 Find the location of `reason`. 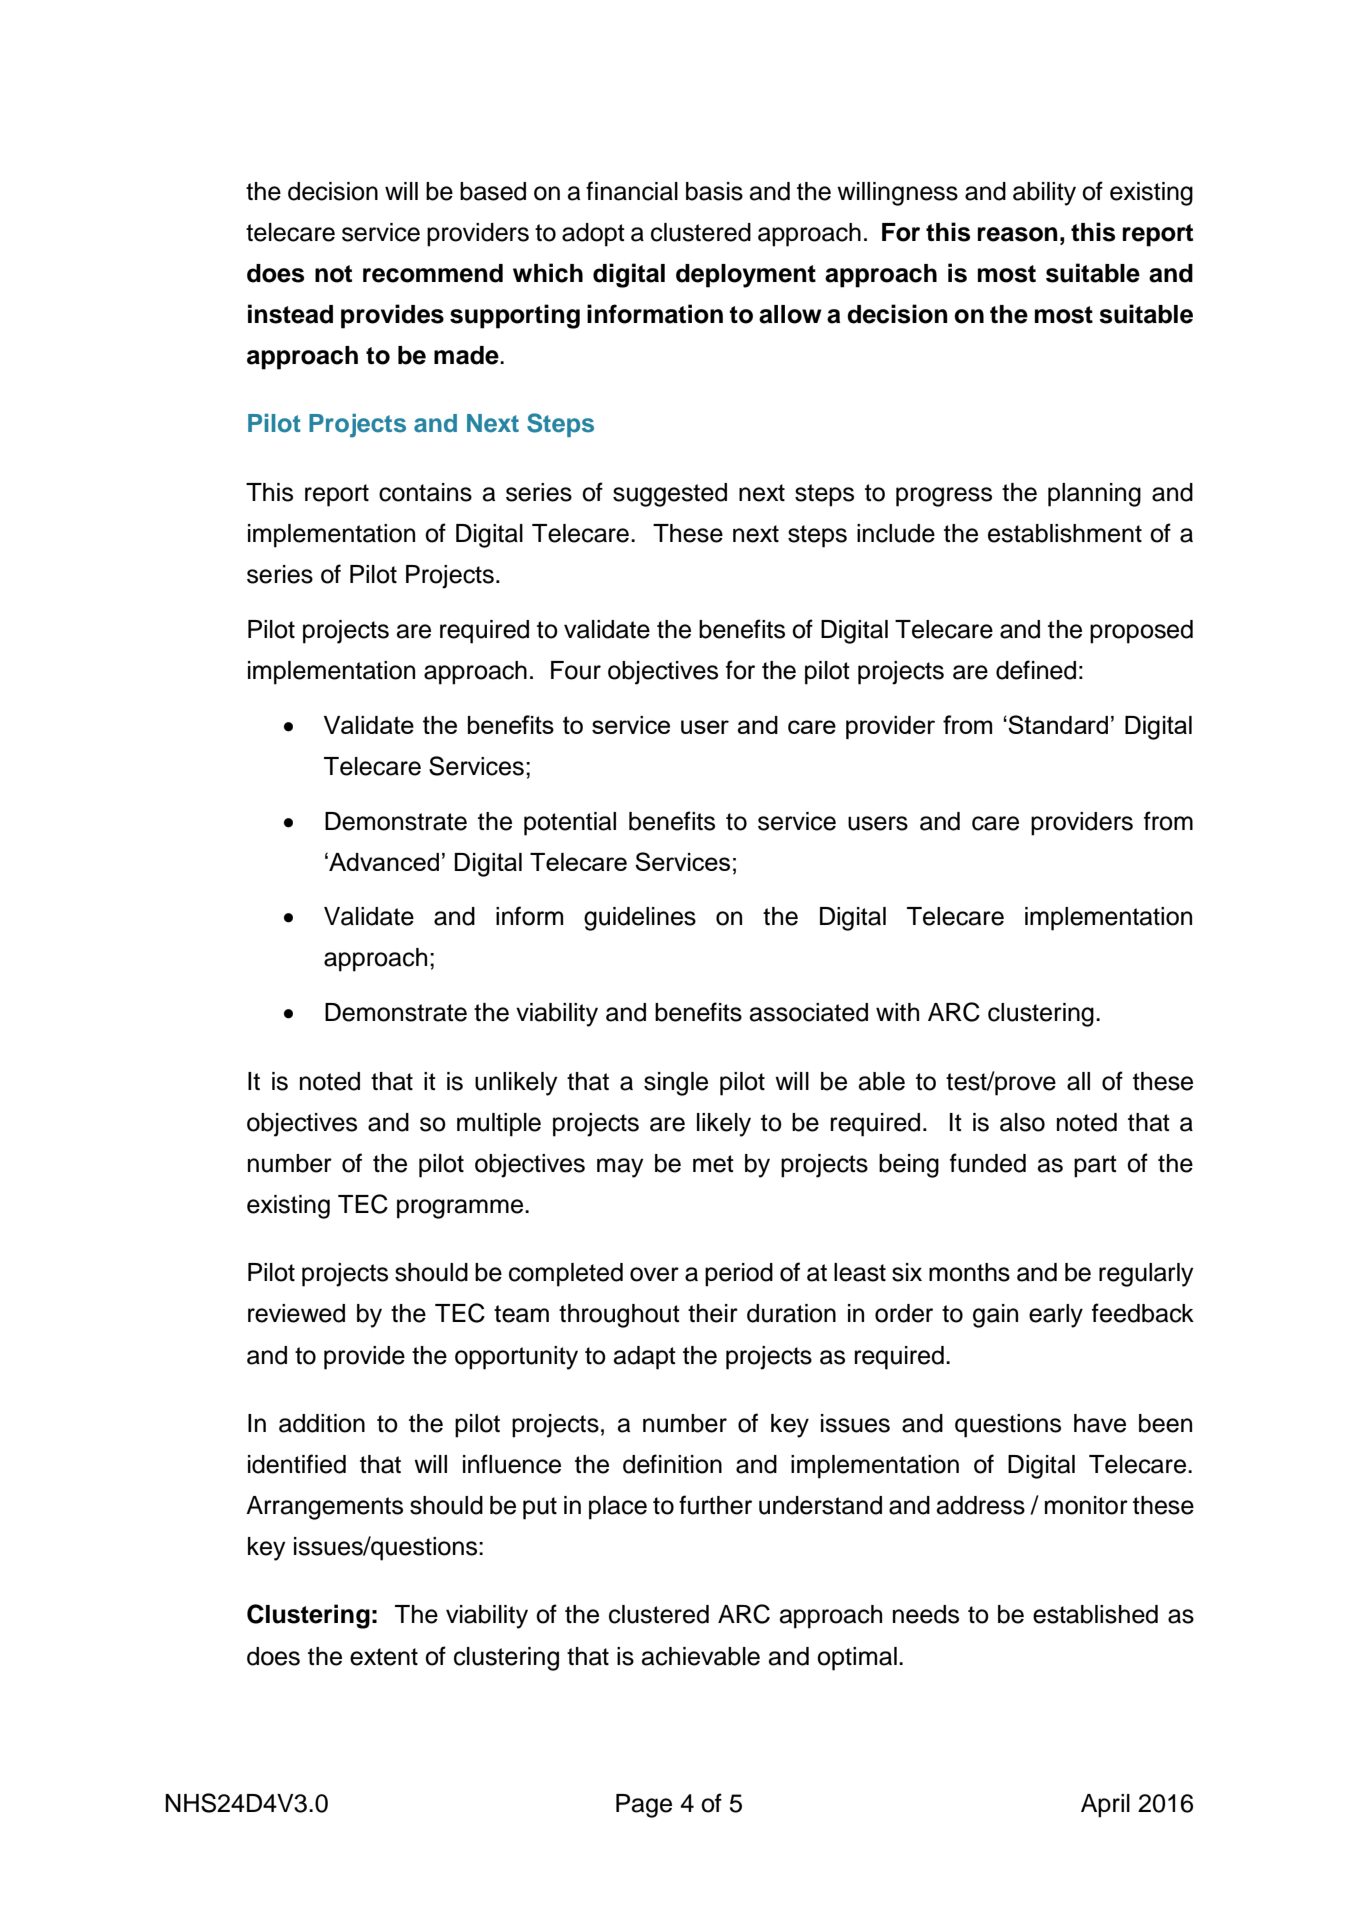

reason is located at coordinates (1018, 234).
